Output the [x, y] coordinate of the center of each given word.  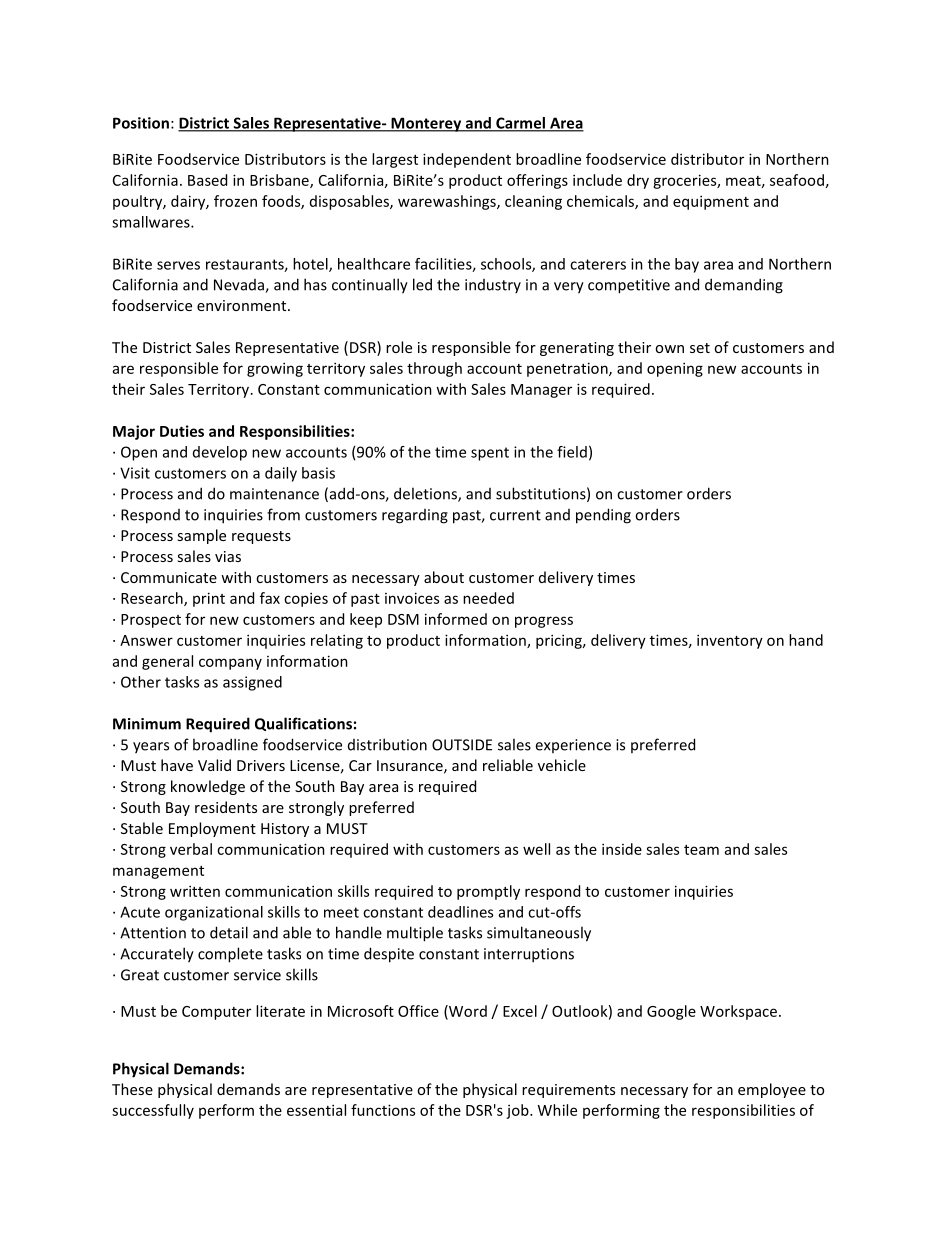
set [700, 348]
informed [456, 619]
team [701, 850]
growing [275, 369]
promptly [488, 892]
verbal [191, 849]
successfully [153, 1111]
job [518, 1111]
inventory [730, 641]
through [434, 369]
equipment [711, 202]
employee [772, 1090]
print [209, 599]
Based [207, 180]
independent [467, 160]
